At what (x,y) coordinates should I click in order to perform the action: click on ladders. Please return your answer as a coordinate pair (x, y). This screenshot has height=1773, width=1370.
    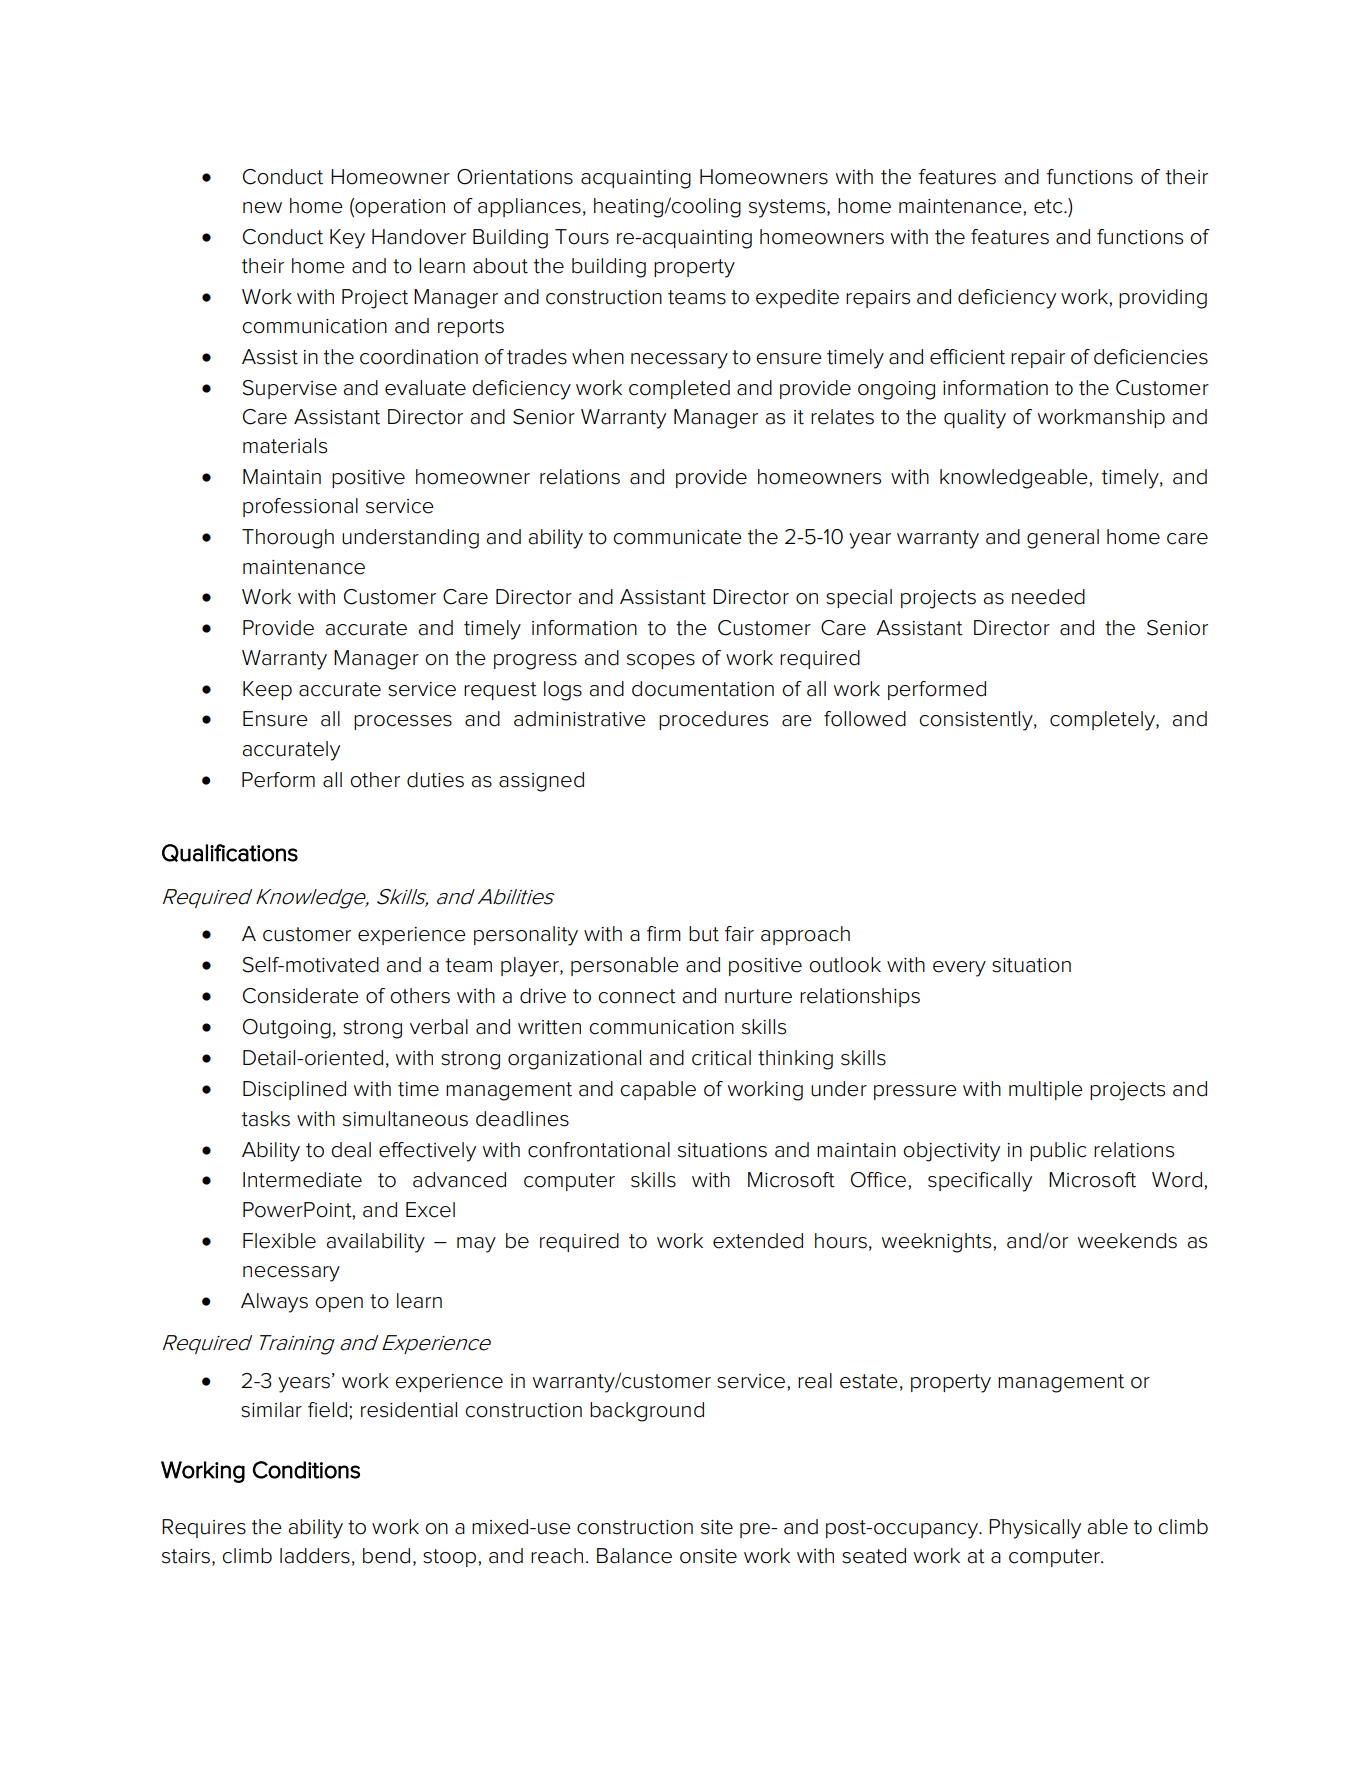
    Looking at the image, I should click on (315, 1556).
